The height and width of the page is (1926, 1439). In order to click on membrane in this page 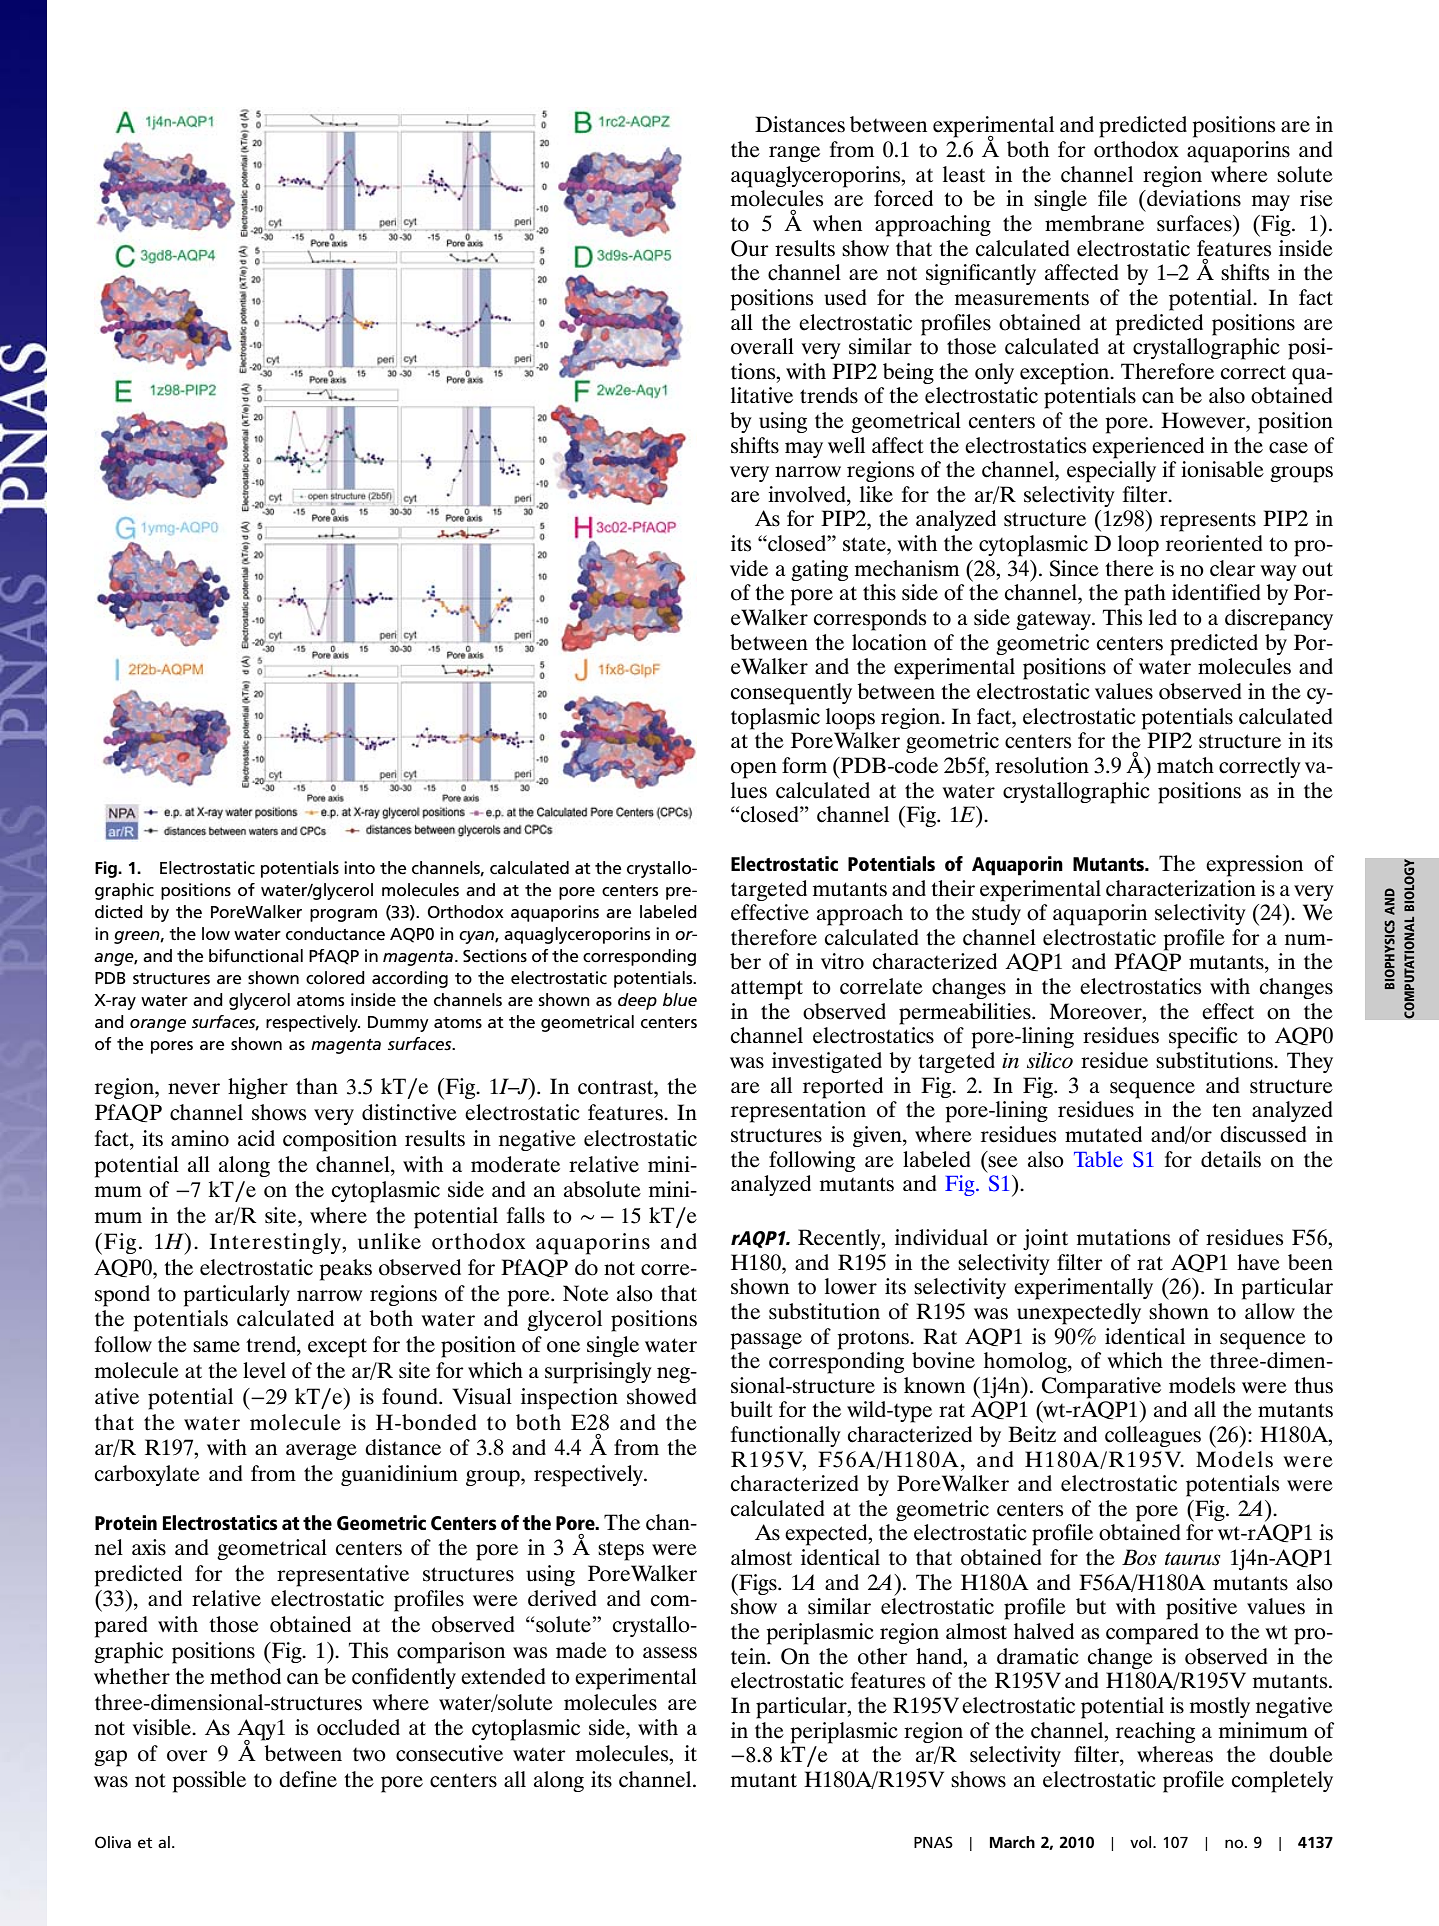, I will do `click(1094, 223)`.
